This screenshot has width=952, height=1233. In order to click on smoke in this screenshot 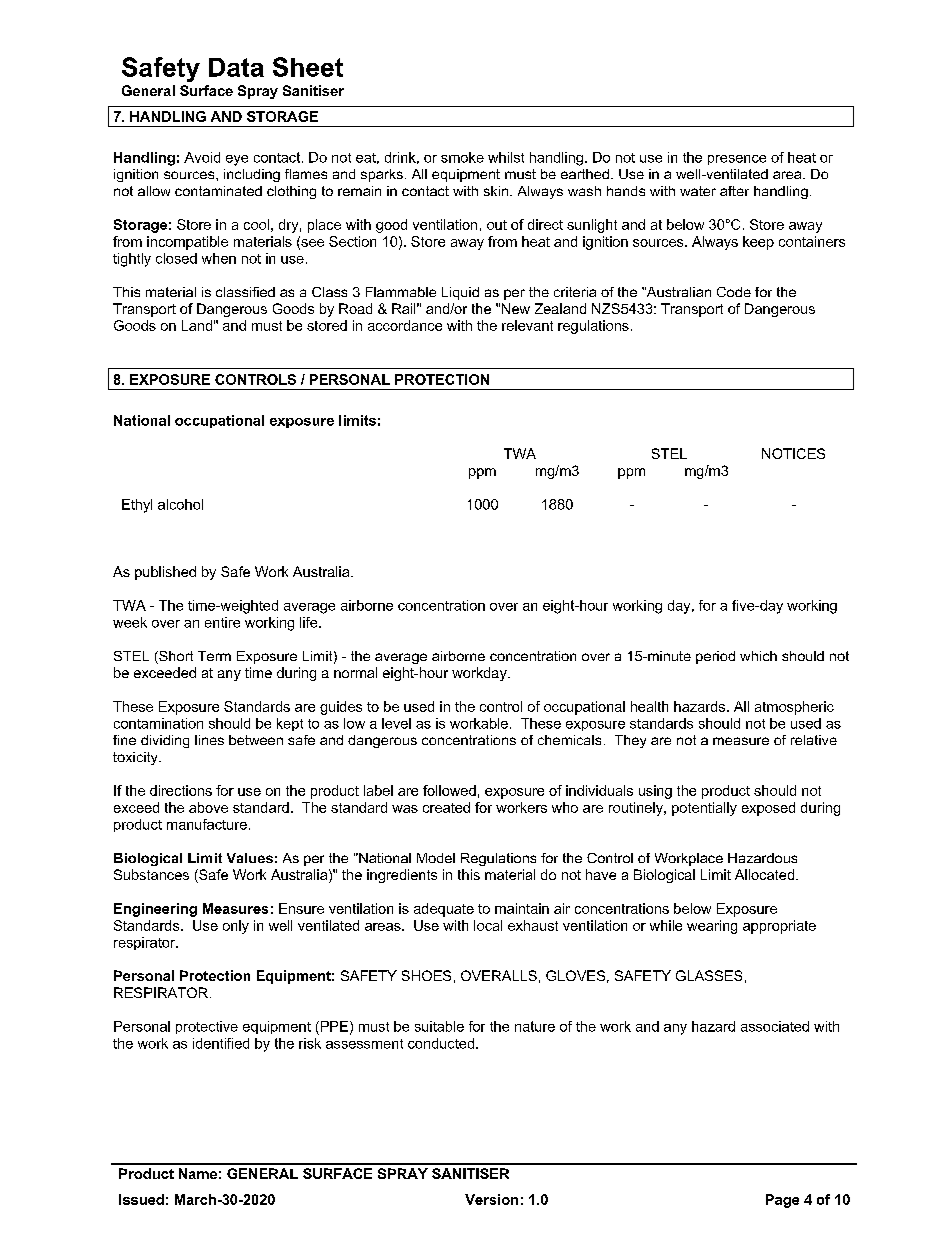, I will do `click(462, 157)`.
